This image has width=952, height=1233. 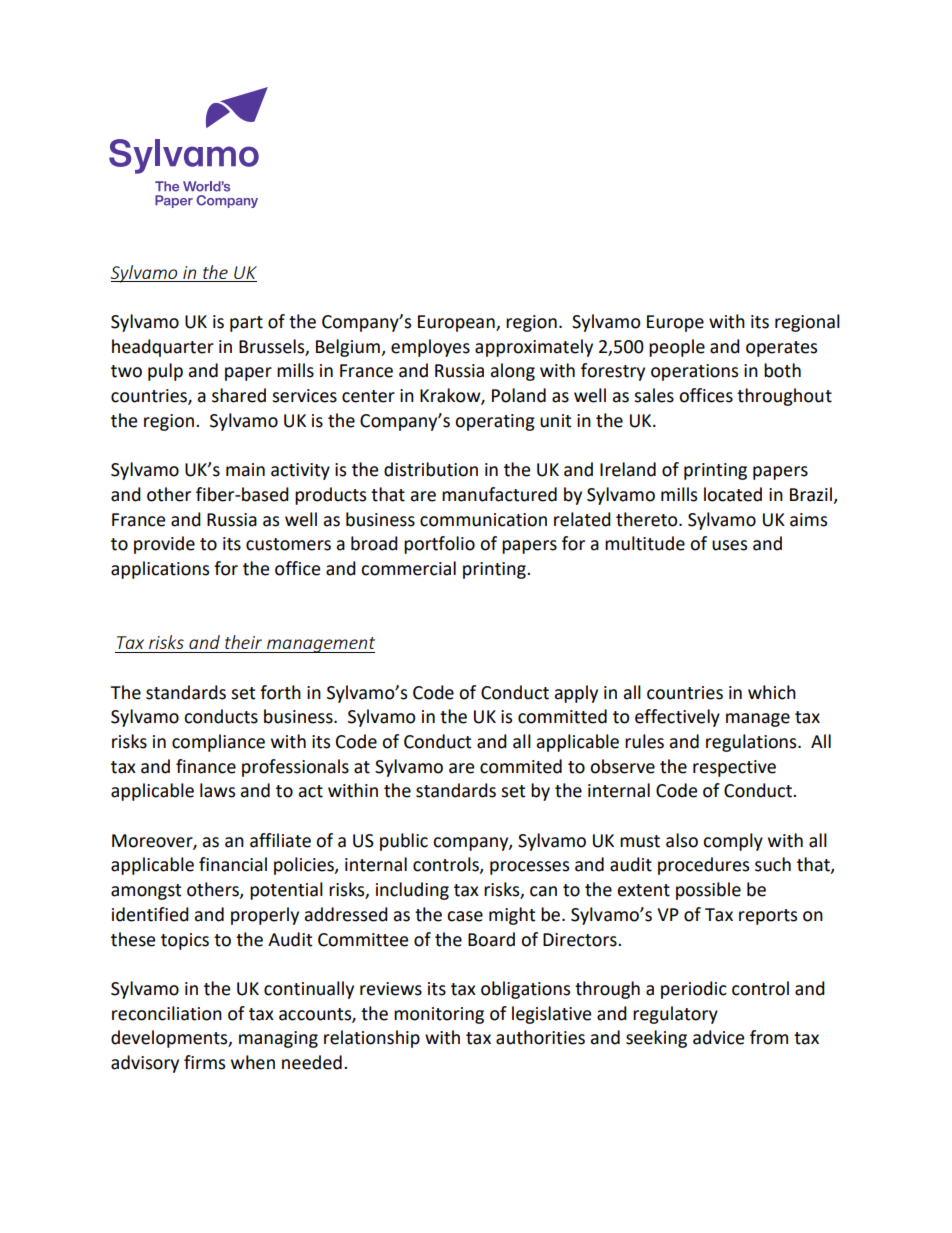 I want to click on financial, so click(x=233, y=864).
